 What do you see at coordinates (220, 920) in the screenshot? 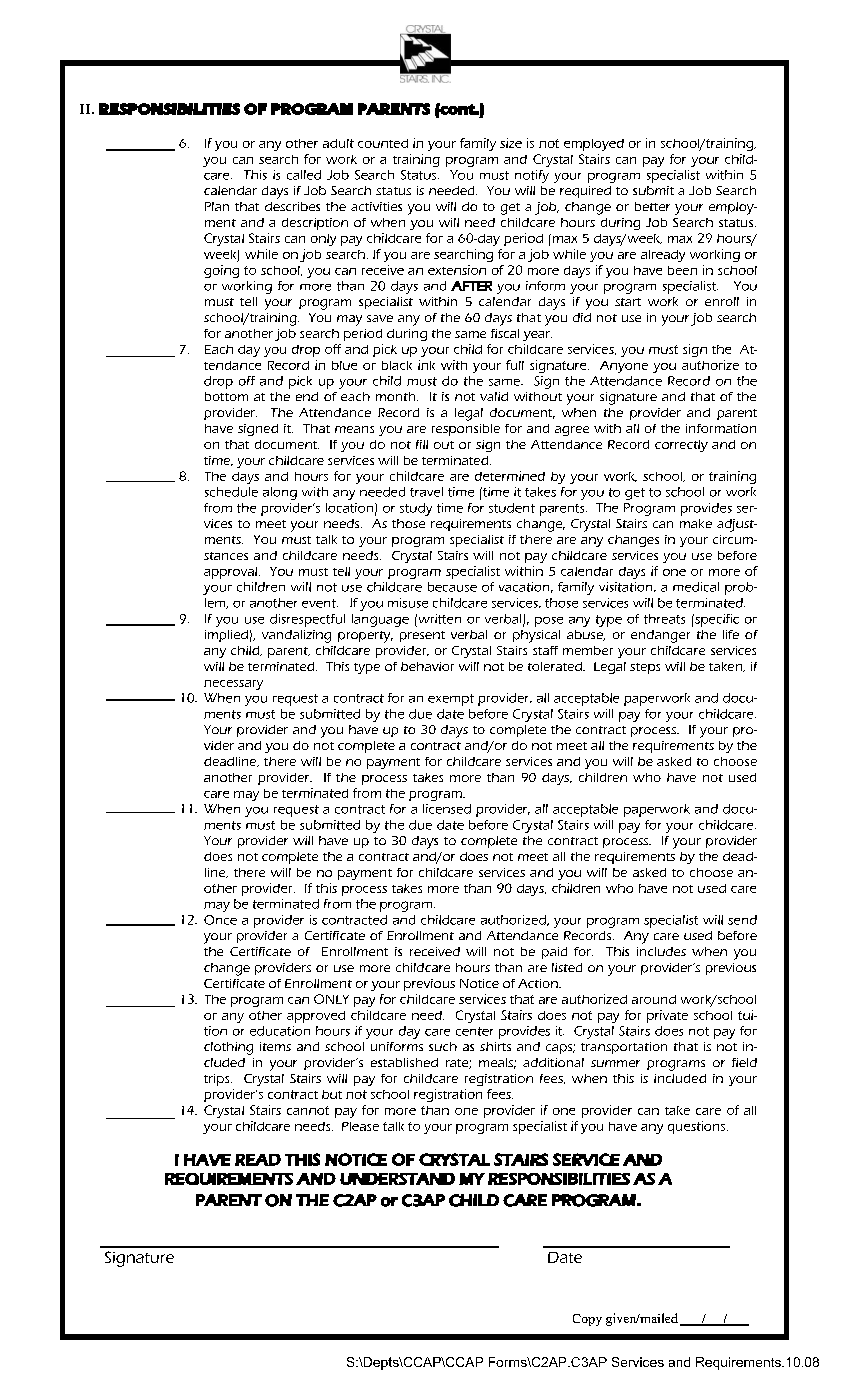
I see `Once` at bounding box center [220, 920].
